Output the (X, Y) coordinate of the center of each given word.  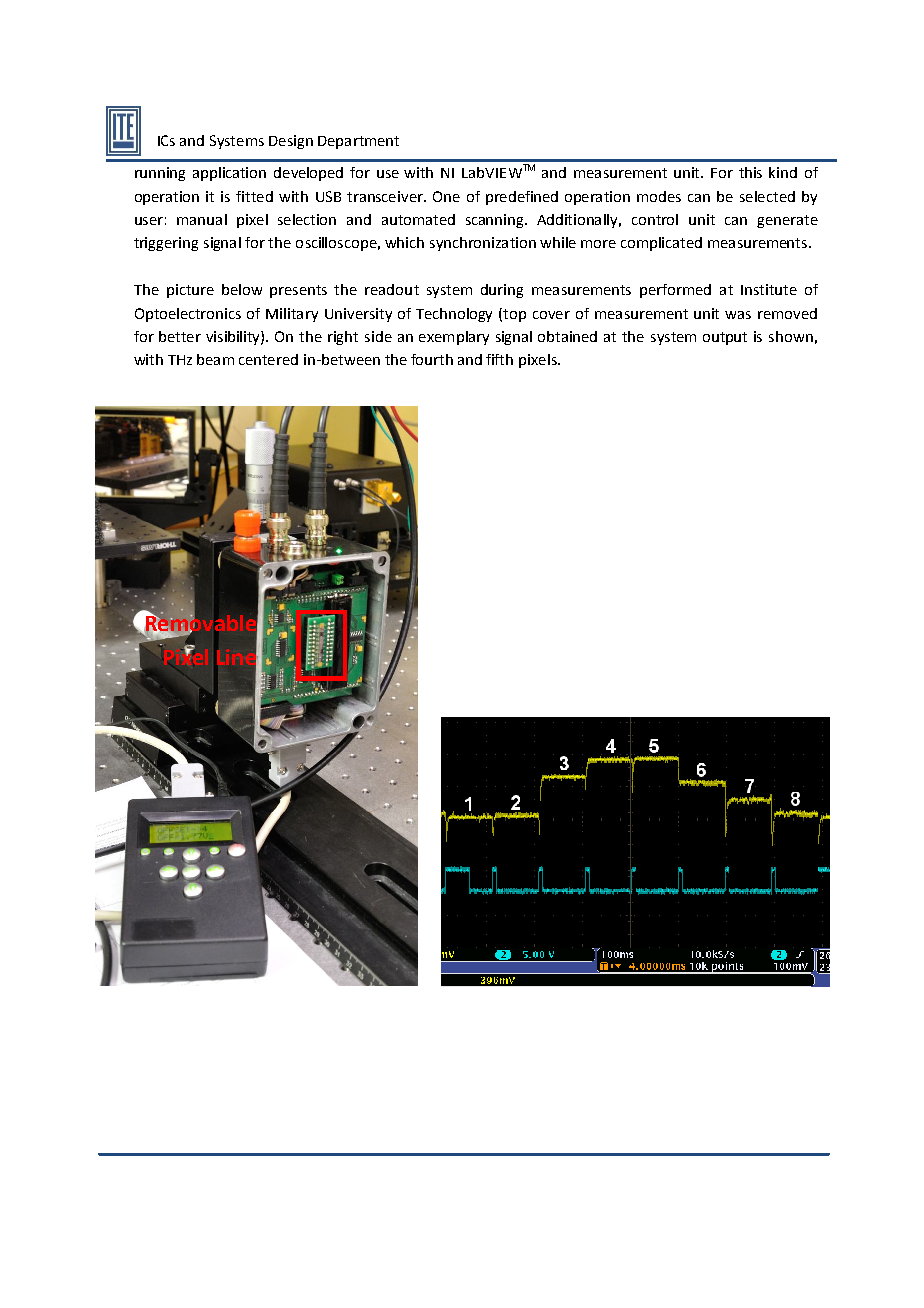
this (750, 172)
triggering (166, 244)
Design (291, 142)
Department (358, 142)
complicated (661, 244)
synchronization (483, 244)
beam (215, 359)
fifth (499, 359)
